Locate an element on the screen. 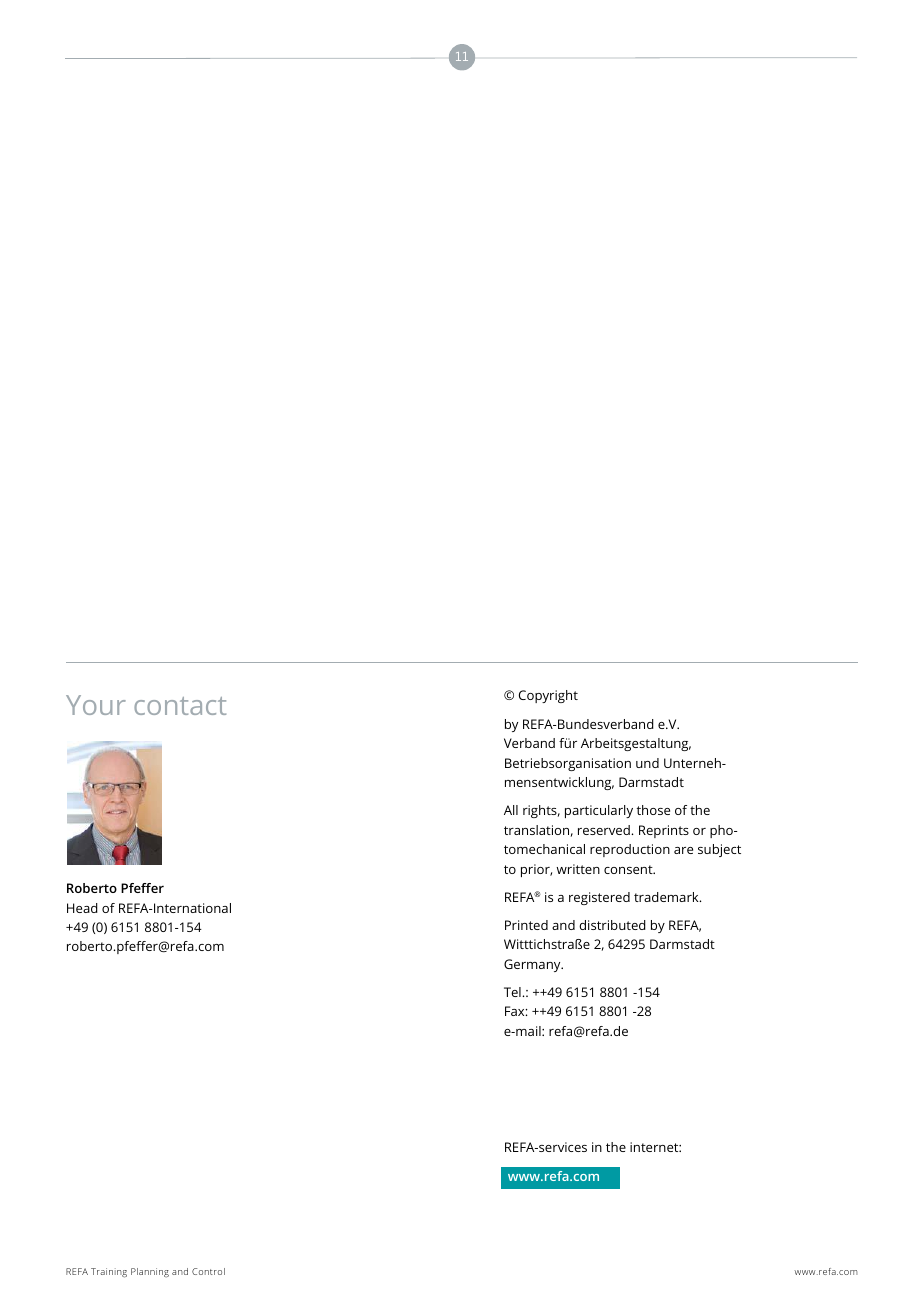 Image resolution: width=924 pixels, height=1308 pixels. All is located at coordinates (511, 810).
